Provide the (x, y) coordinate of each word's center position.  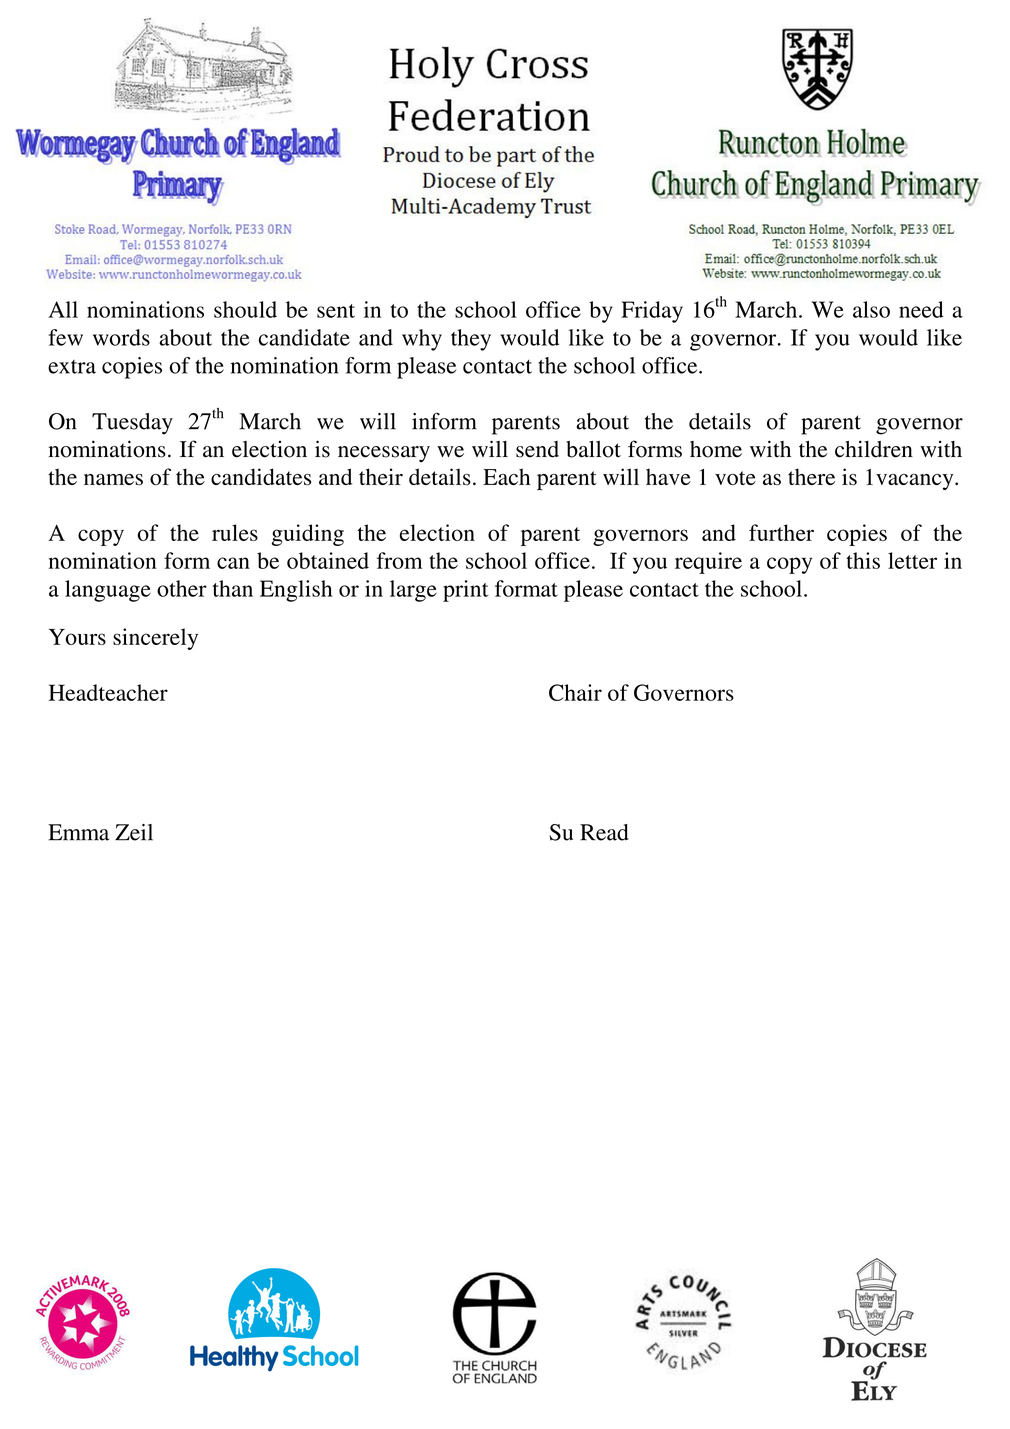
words (121, 337)
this (863, 560)
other (182, 588)
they (471, 340)
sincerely (155, 639)
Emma (78, 832)
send (537, 449)
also (871, 309)
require (708, 563)
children (874, 449)
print (465, 591)
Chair (575, 692)
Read (604, 832)
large (413, 591)
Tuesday (132, 424)
